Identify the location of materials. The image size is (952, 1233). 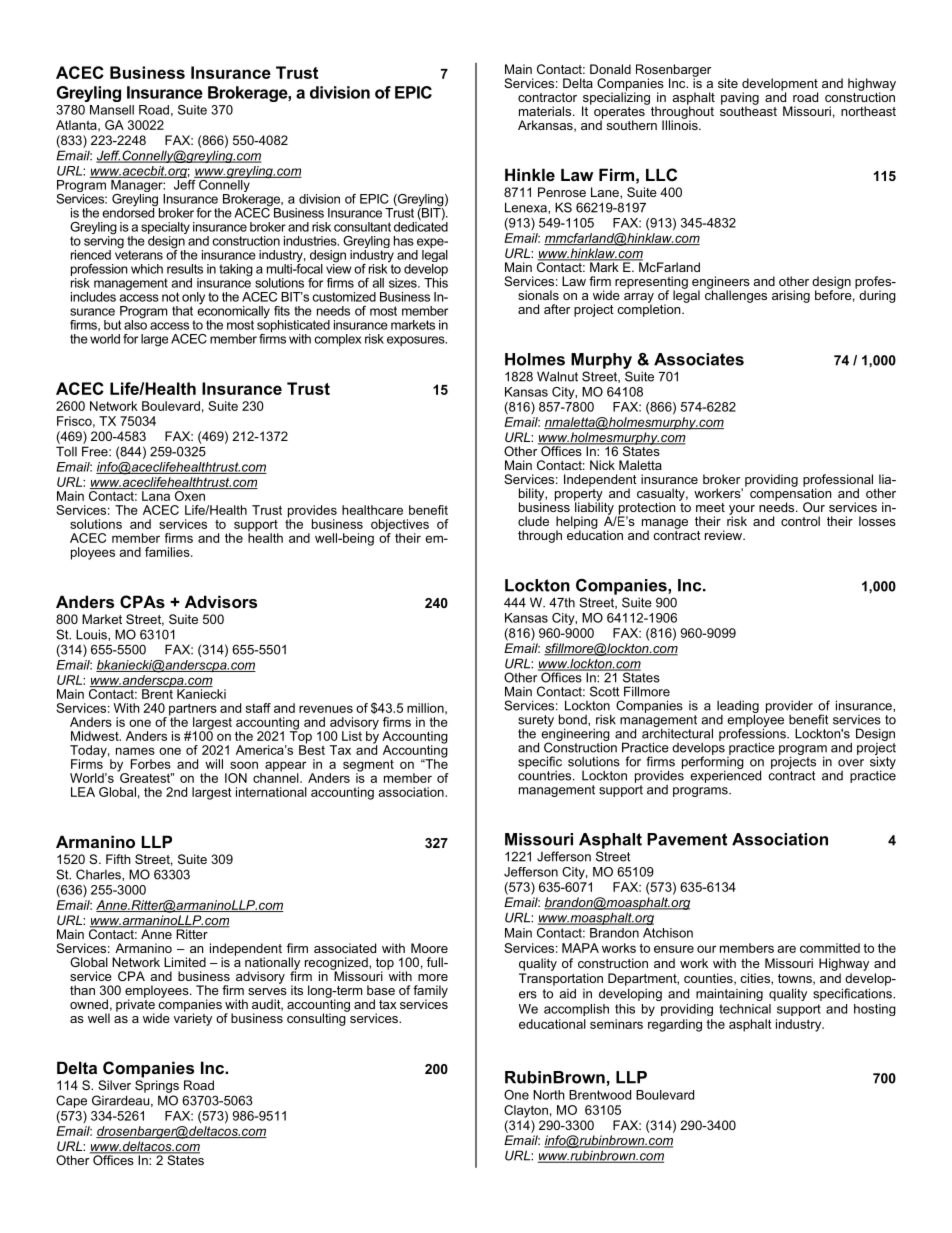
(546, 111).
